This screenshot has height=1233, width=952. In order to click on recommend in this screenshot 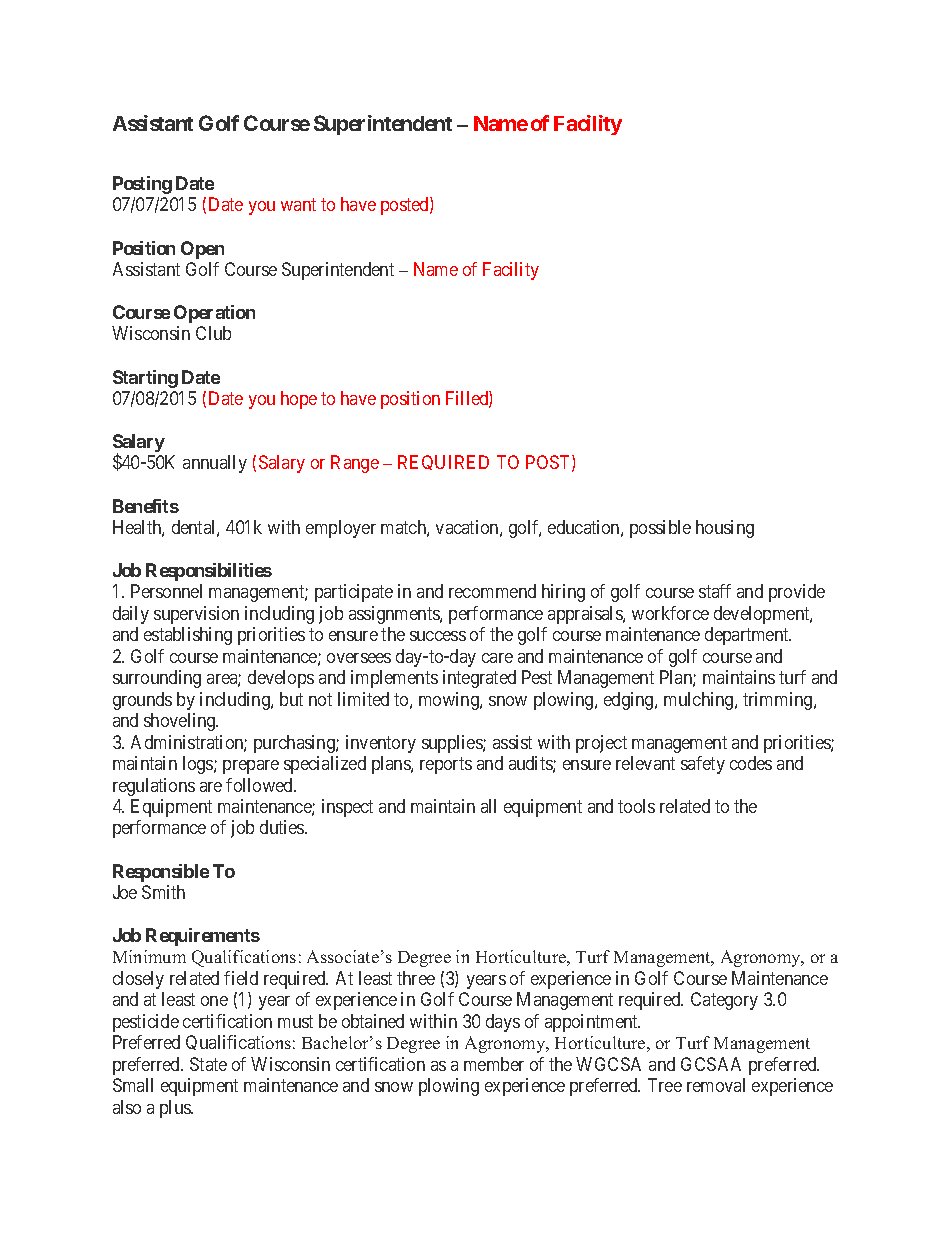, I will do `click(492, 591)`.
